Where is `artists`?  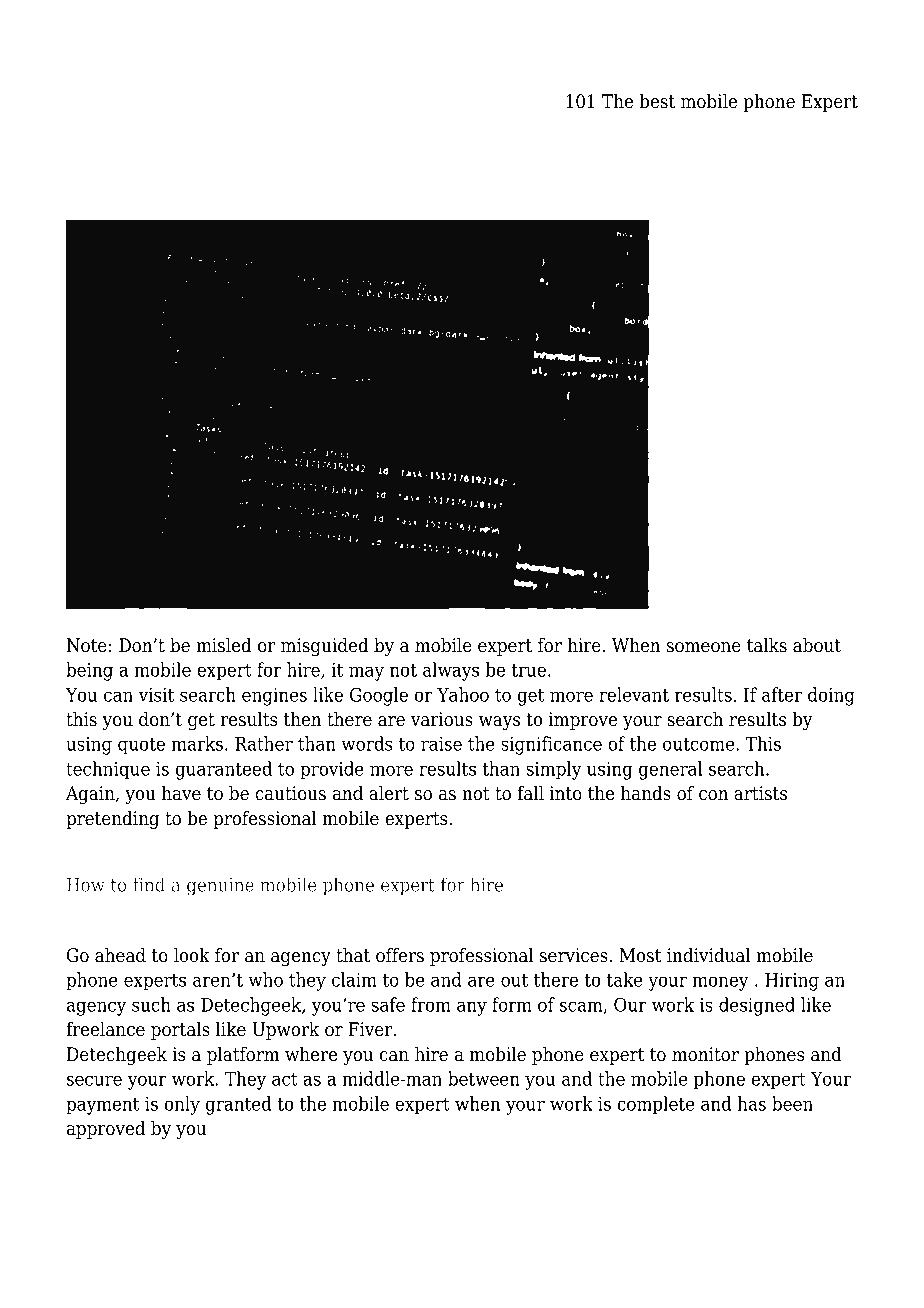
artists is located at coordinates (760, 793).
